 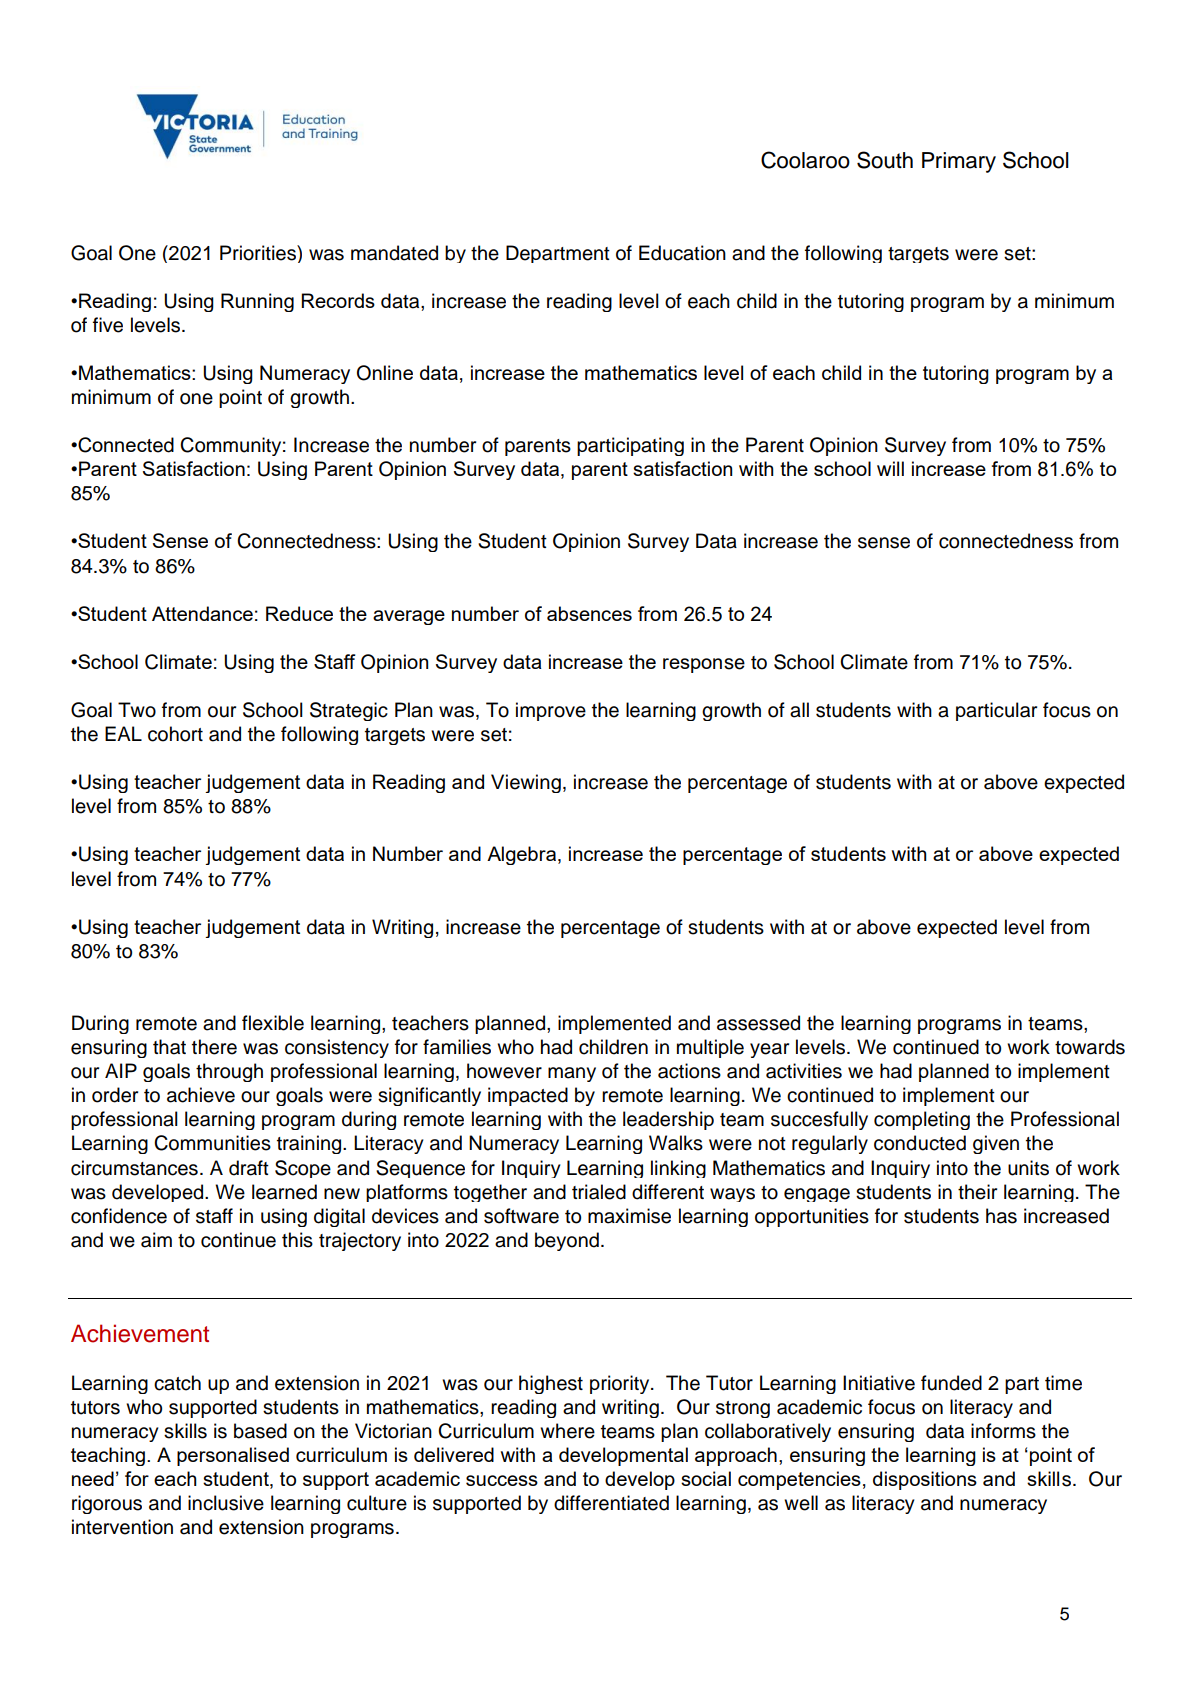 I want to click on where, so click(x=567, y=1431).
